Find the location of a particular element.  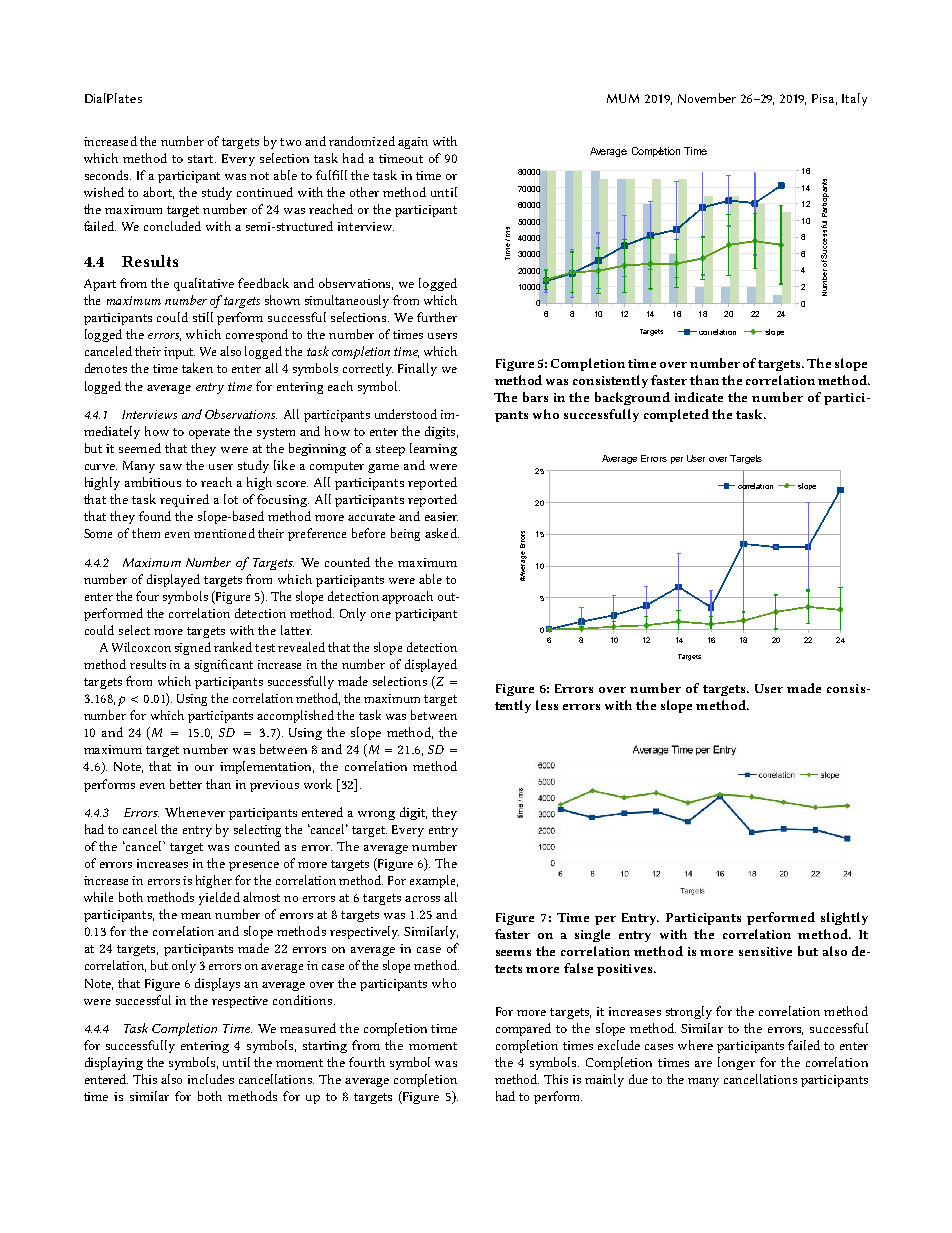

wrong is located at coordinates (376, 815).
